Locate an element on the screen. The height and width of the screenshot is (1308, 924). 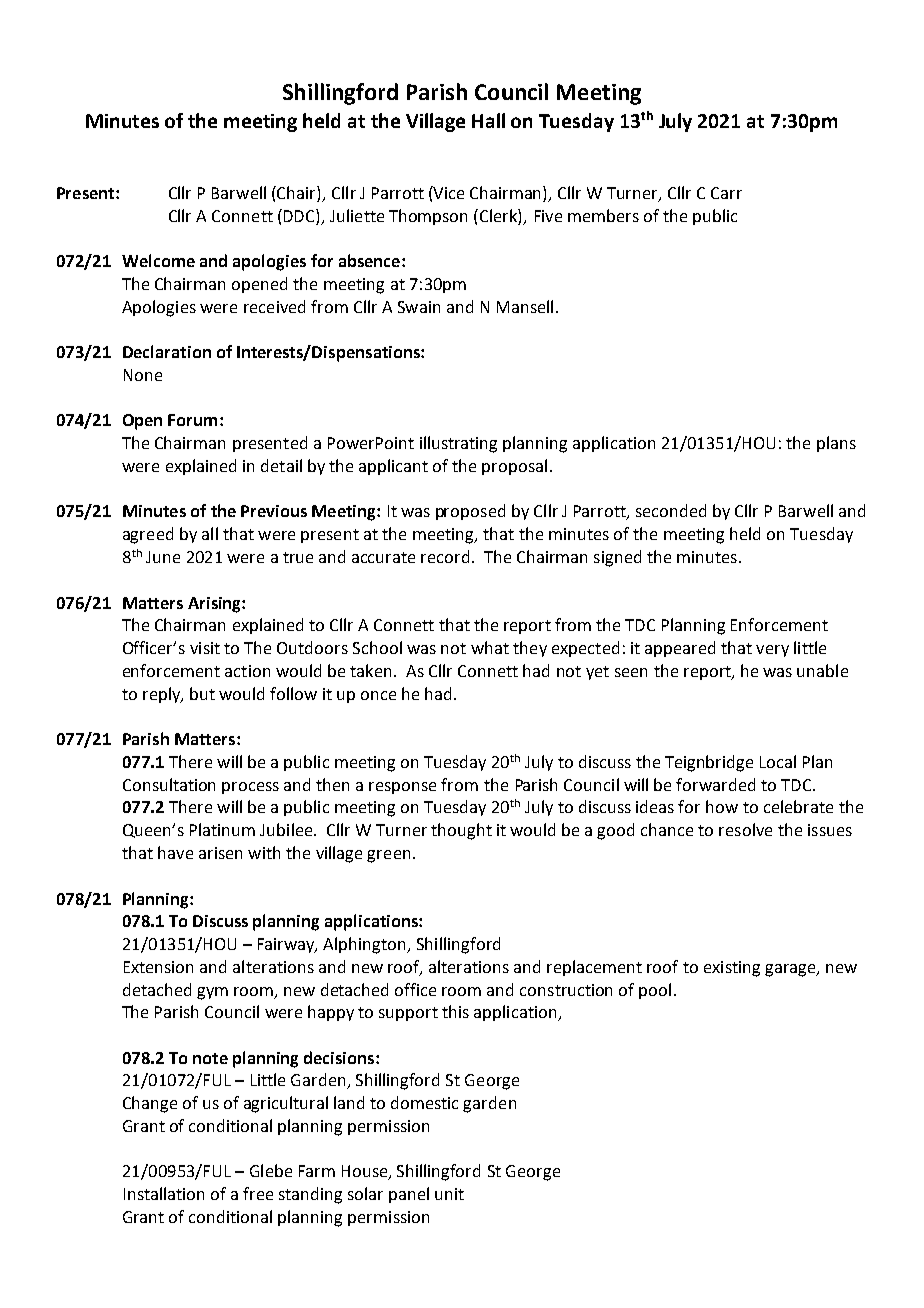
Welcome is located at coordinates (158, 260).
